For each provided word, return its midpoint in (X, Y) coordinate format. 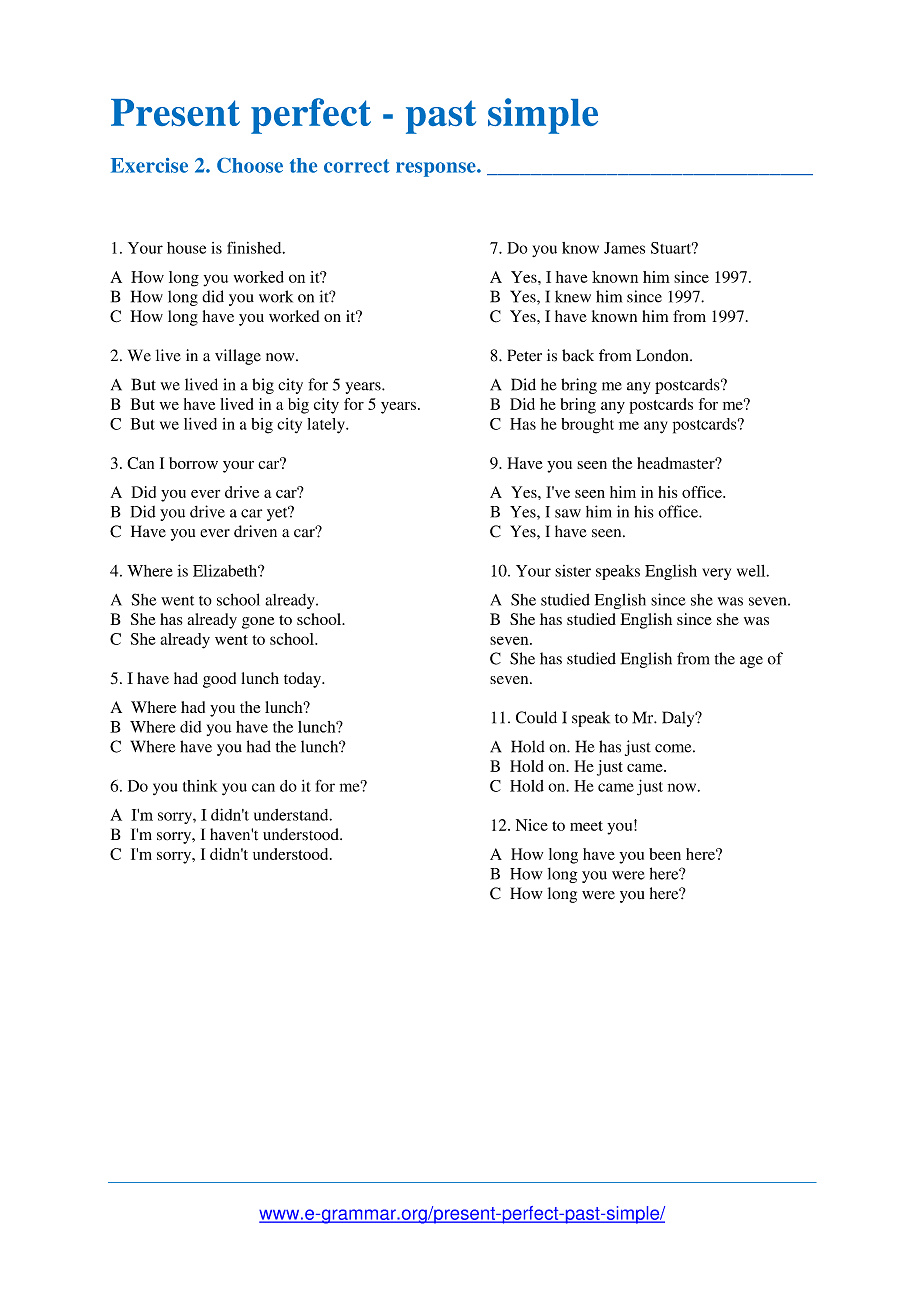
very (716, 574)
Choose (250, 165)
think (200, 786)
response (437, 169)
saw (568, 513)
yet (278, 513)
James (624, 248)
